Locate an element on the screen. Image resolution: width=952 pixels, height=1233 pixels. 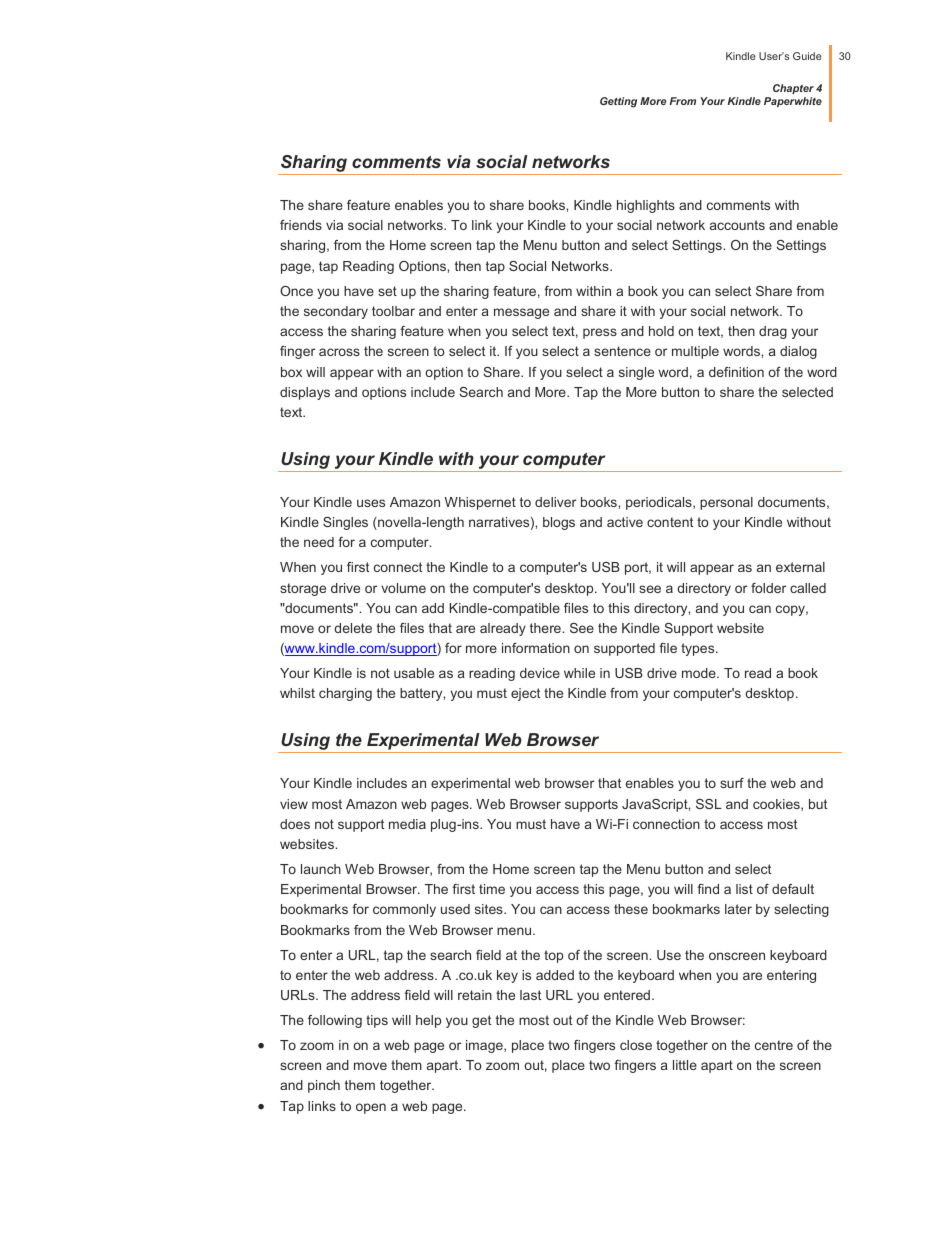
pinch is located at coordinates (324, 1086).
